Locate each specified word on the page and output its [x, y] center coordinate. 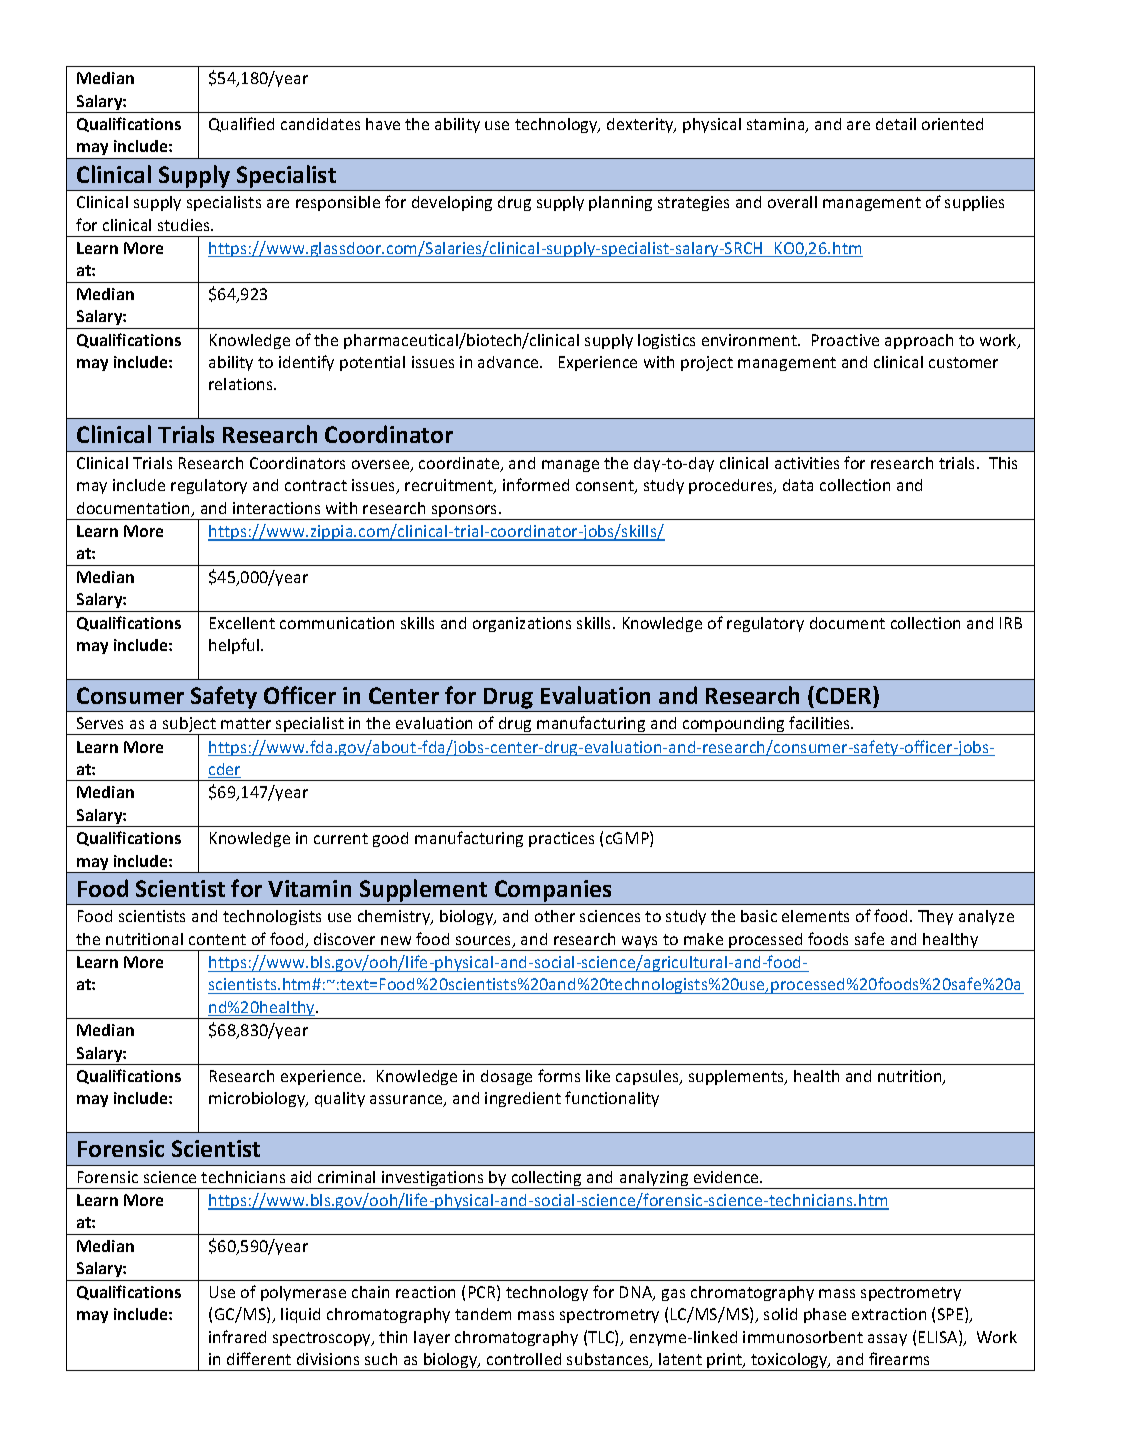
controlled [524, 1359]
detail [896, 124]
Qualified [241, 124]
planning [620, 203]
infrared [237, 1336]
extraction [889, 1314]
